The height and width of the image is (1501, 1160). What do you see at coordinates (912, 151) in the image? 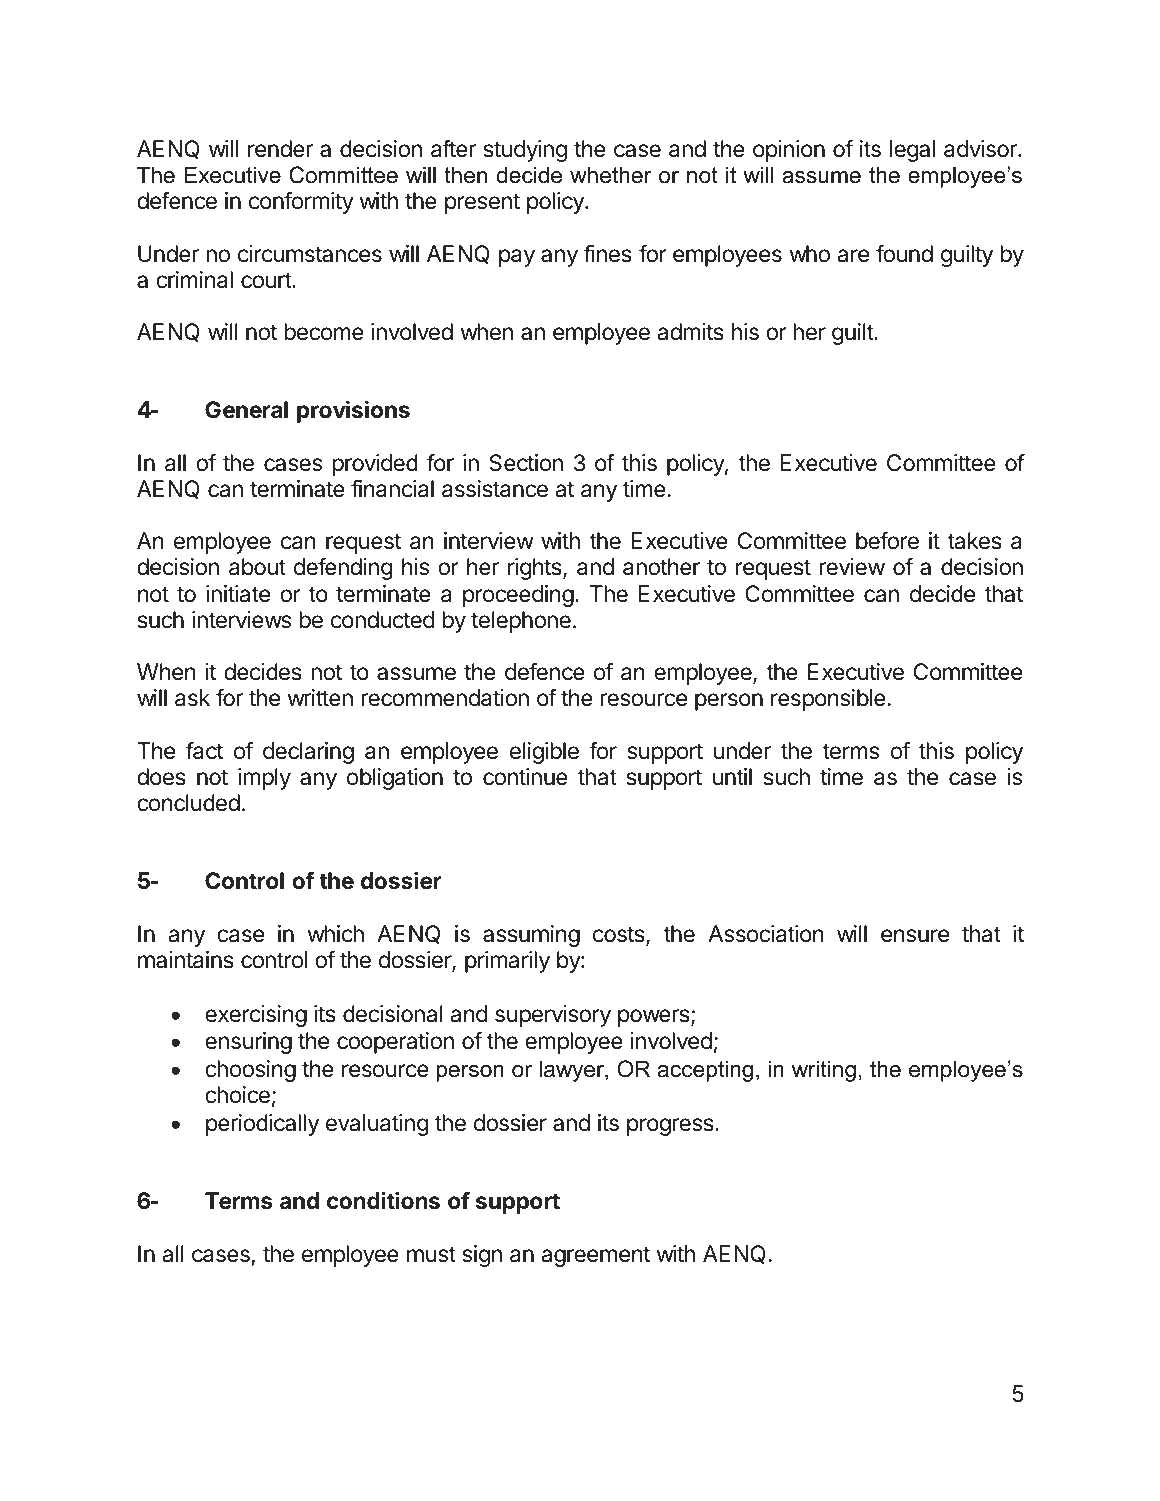
I see `legal` at bounding box center [912, 151].
